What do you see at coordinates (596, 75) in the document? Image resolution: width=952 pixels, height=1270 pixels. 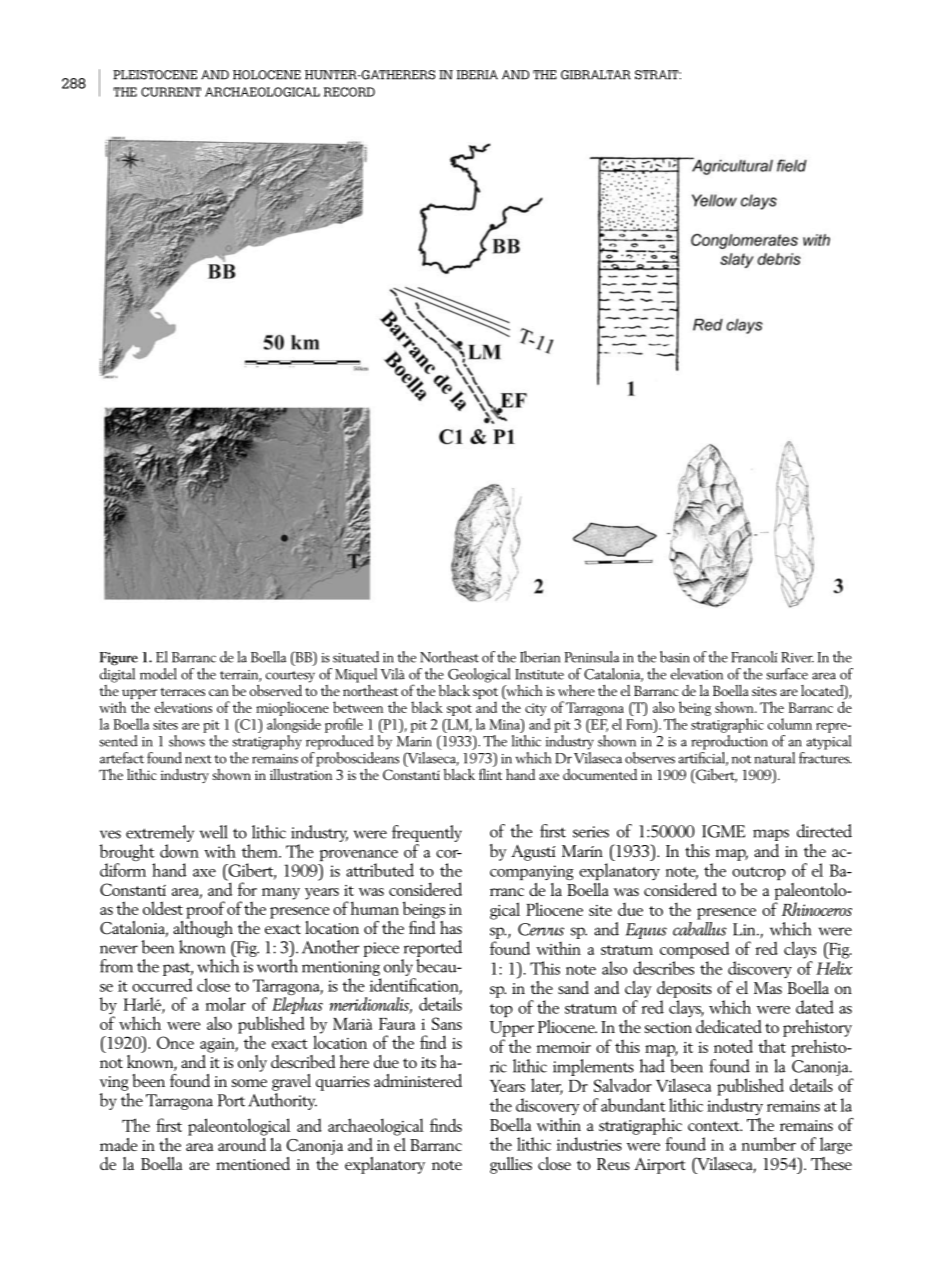 I see `Gibraltar` at bounding box center [596, 75].
